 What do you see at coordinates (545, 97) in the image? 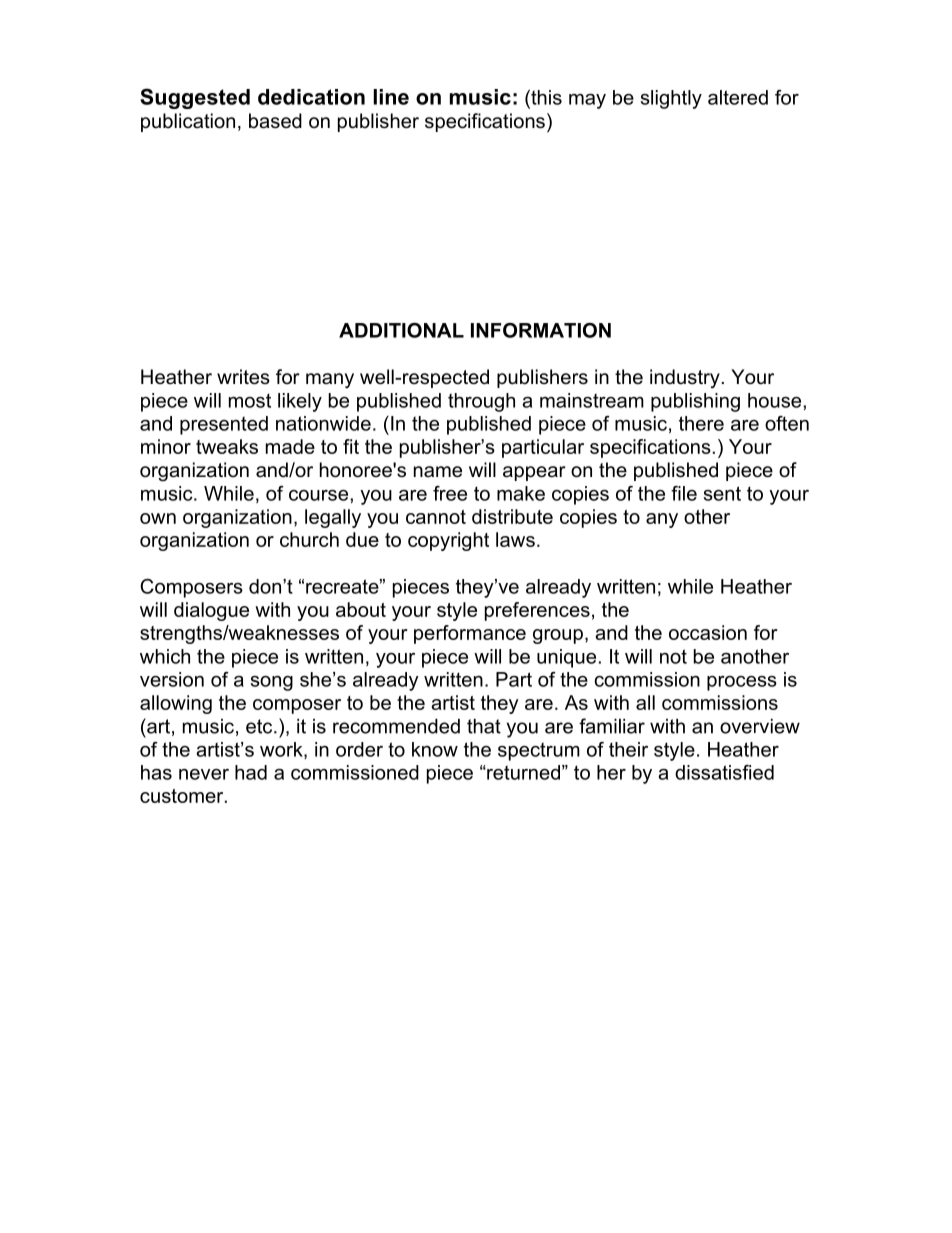
I see `this` at bounding box center [545, 97].
